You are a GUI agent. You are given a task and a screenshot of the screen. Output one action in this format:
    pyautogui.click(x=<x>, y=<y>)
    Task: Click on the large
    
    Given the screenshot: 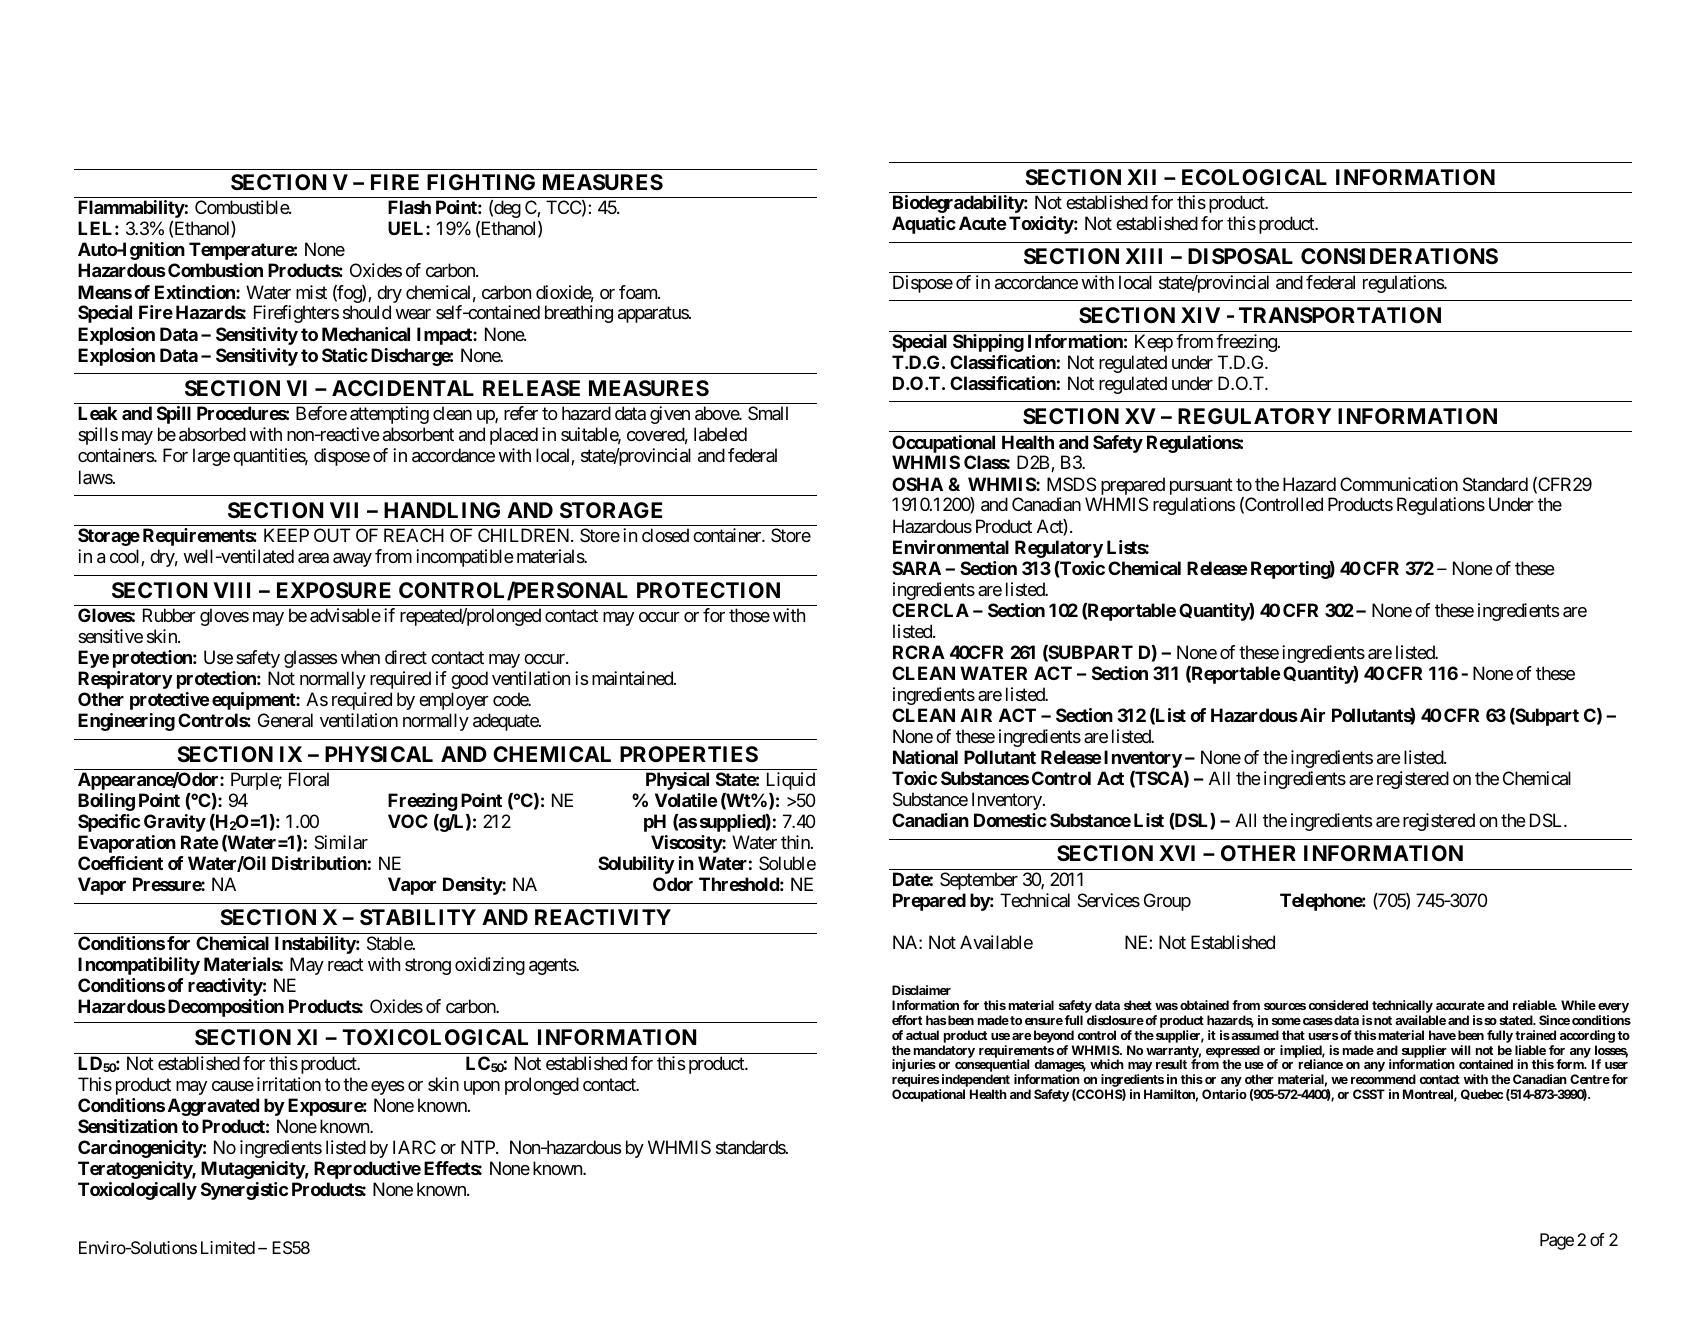 What is the action you would take?
    pyautogui.click(x=211, y=457)
